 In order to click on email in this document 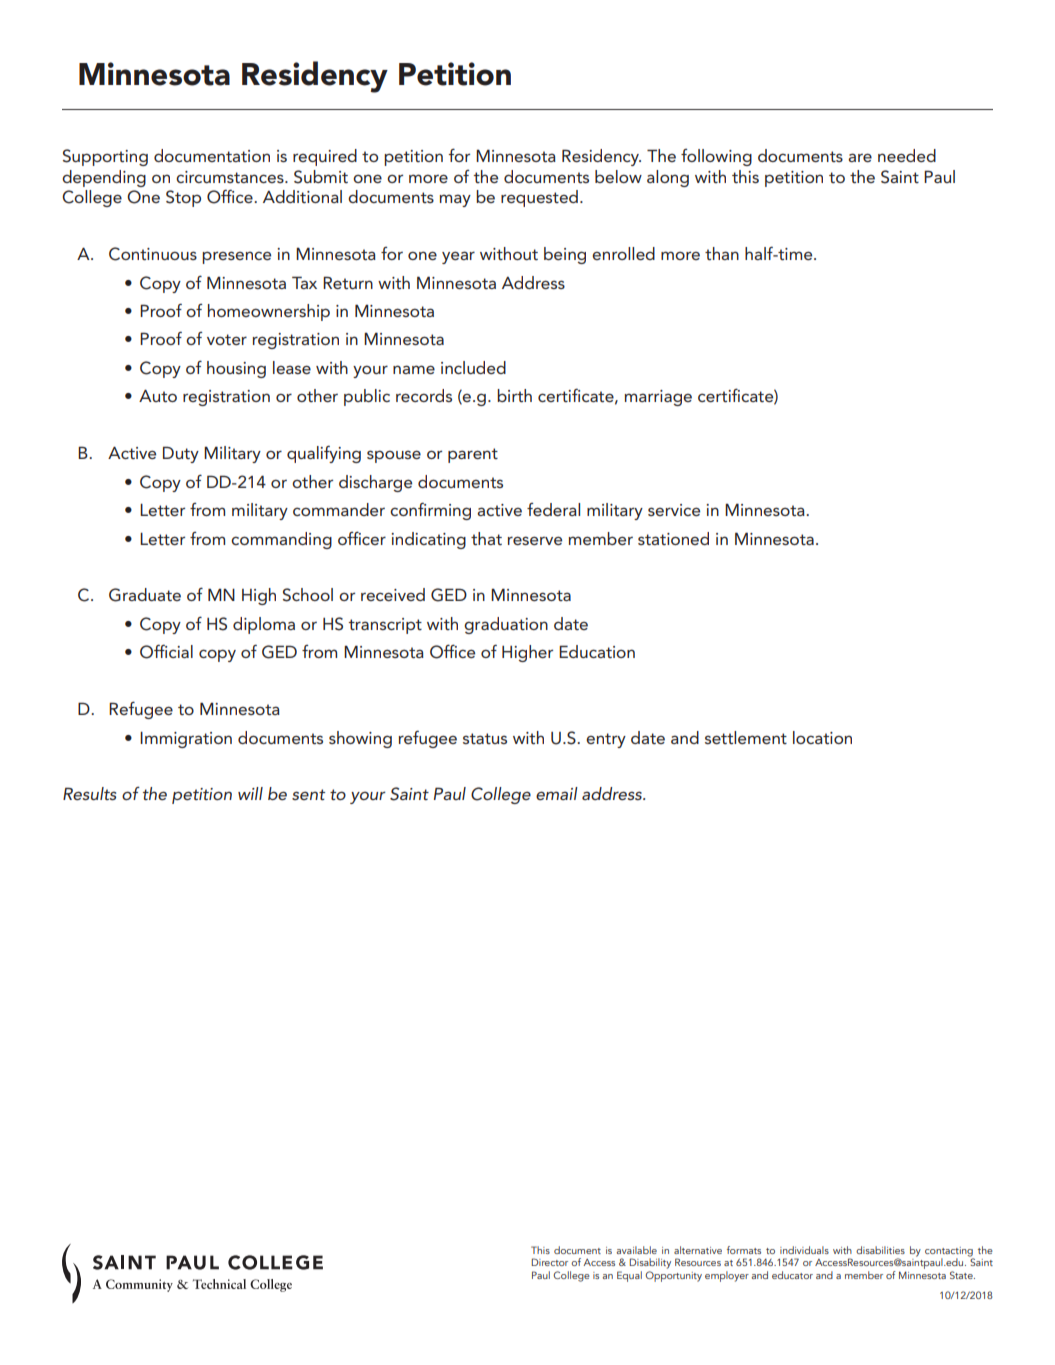, I will do `click(557, 793)`.
